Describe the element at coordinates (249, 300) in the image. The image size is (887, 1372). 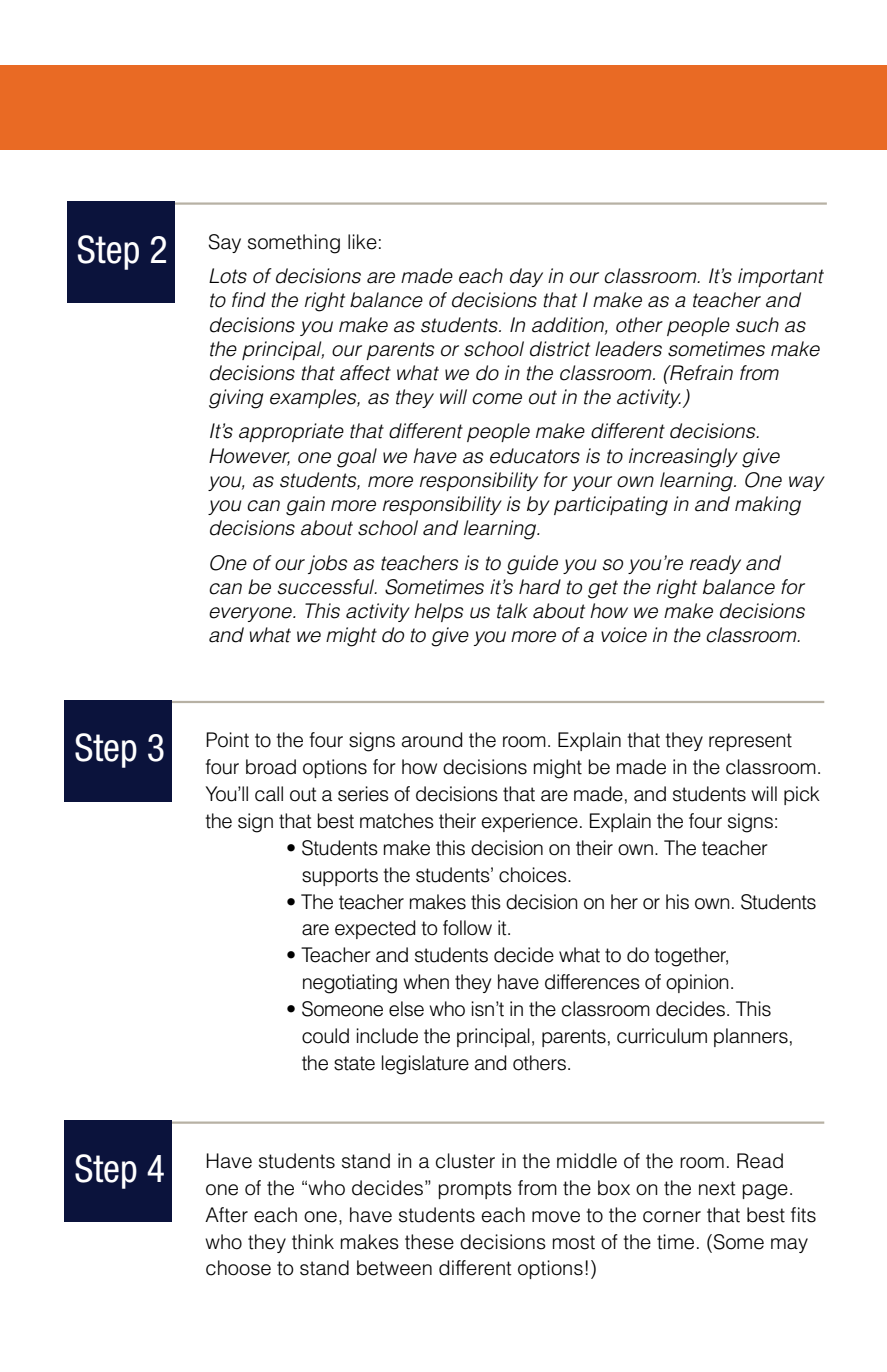
I see `find` at that location.
